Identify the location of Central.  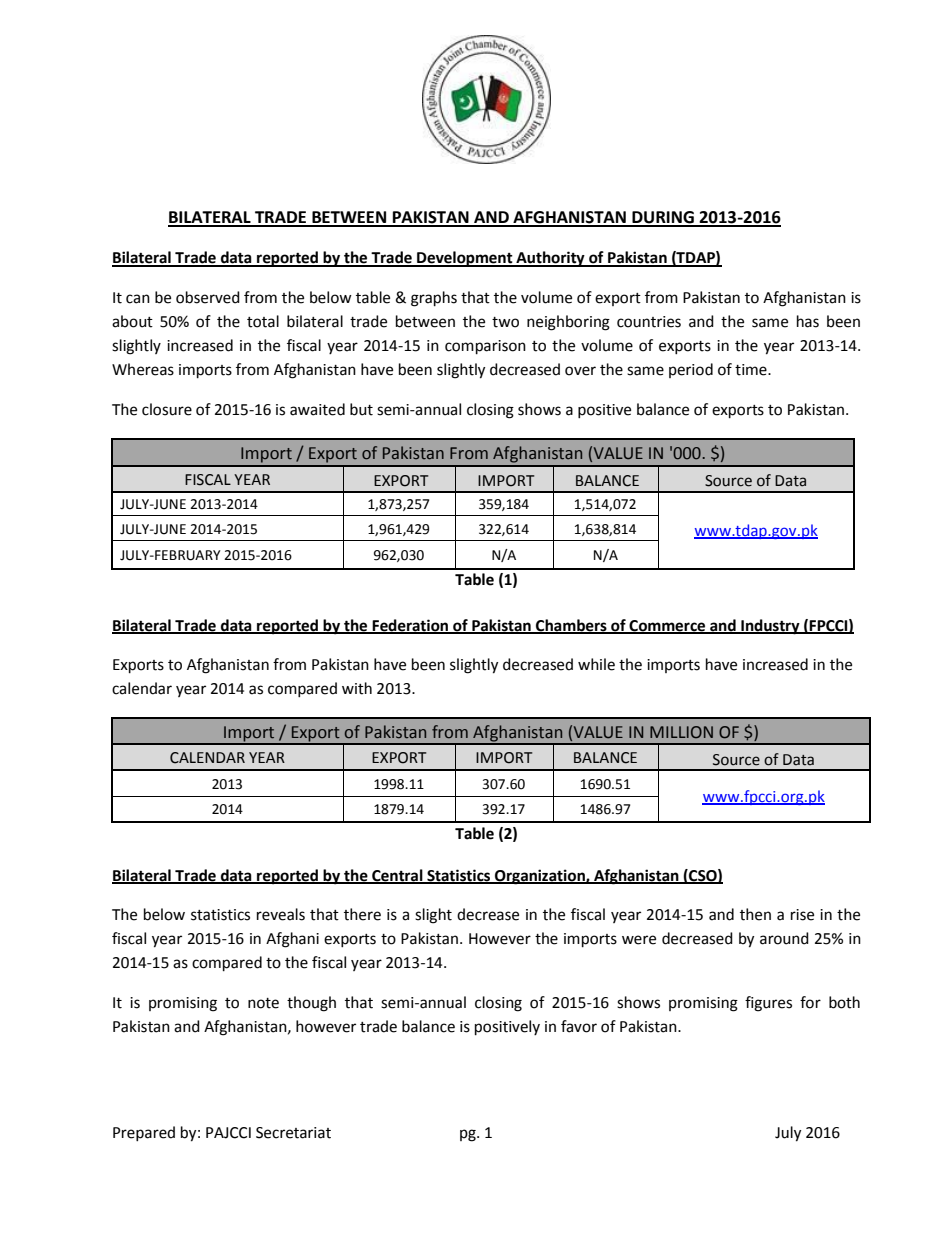
(397, 876).
